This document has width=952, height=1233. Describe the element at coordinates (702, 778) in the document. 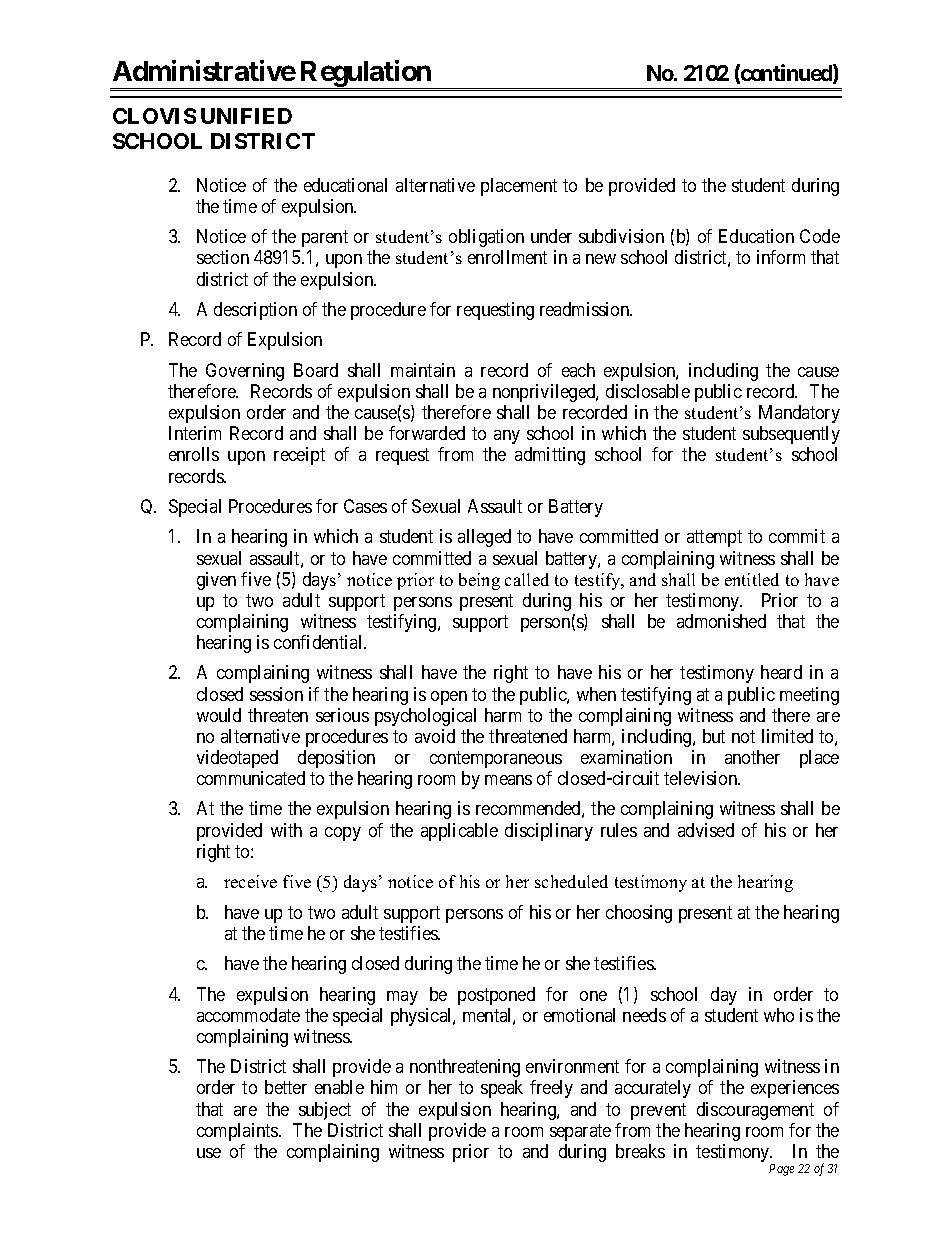

I see `television` at that location.
